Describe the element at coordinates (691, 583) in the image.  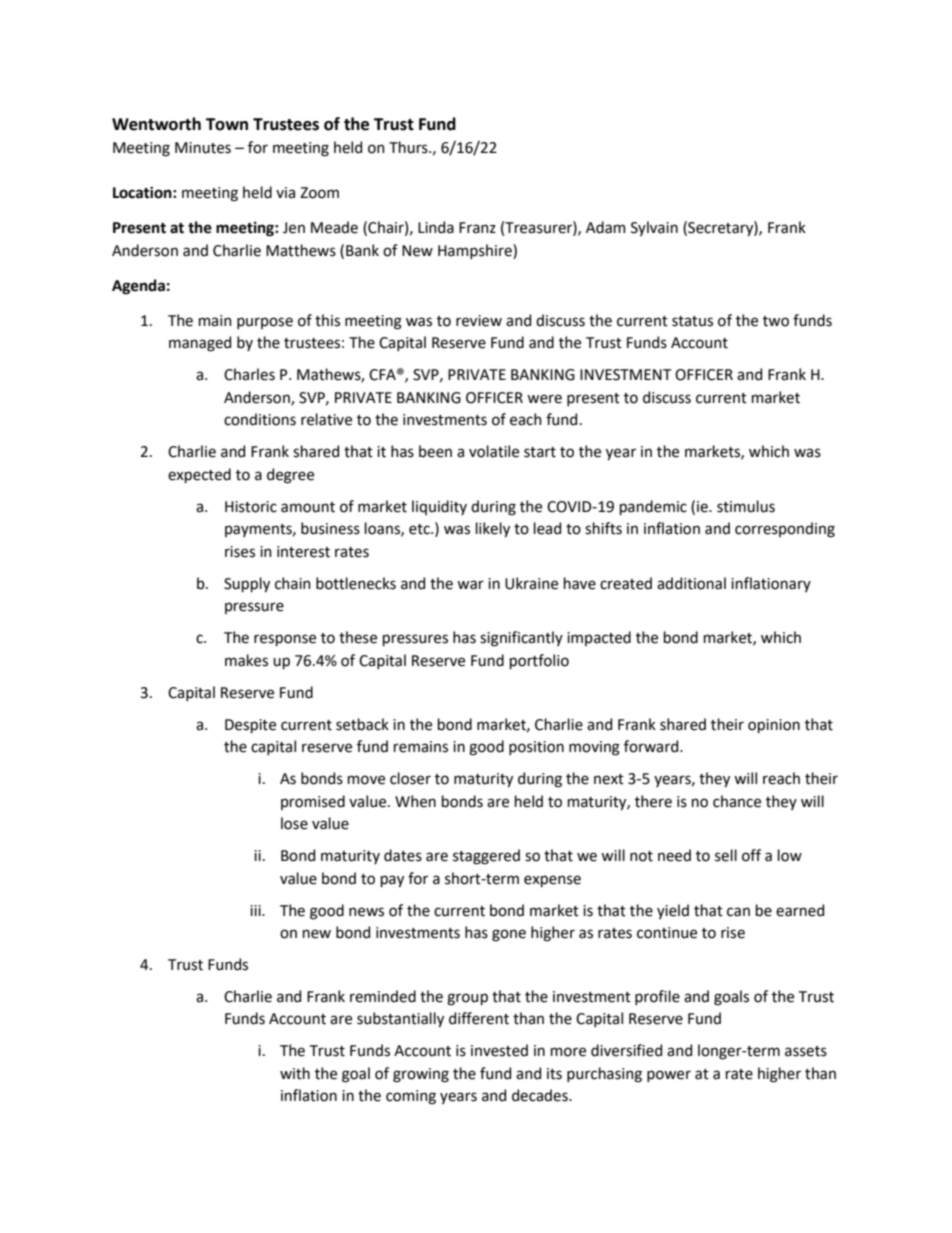
I see `additional` at that location.
